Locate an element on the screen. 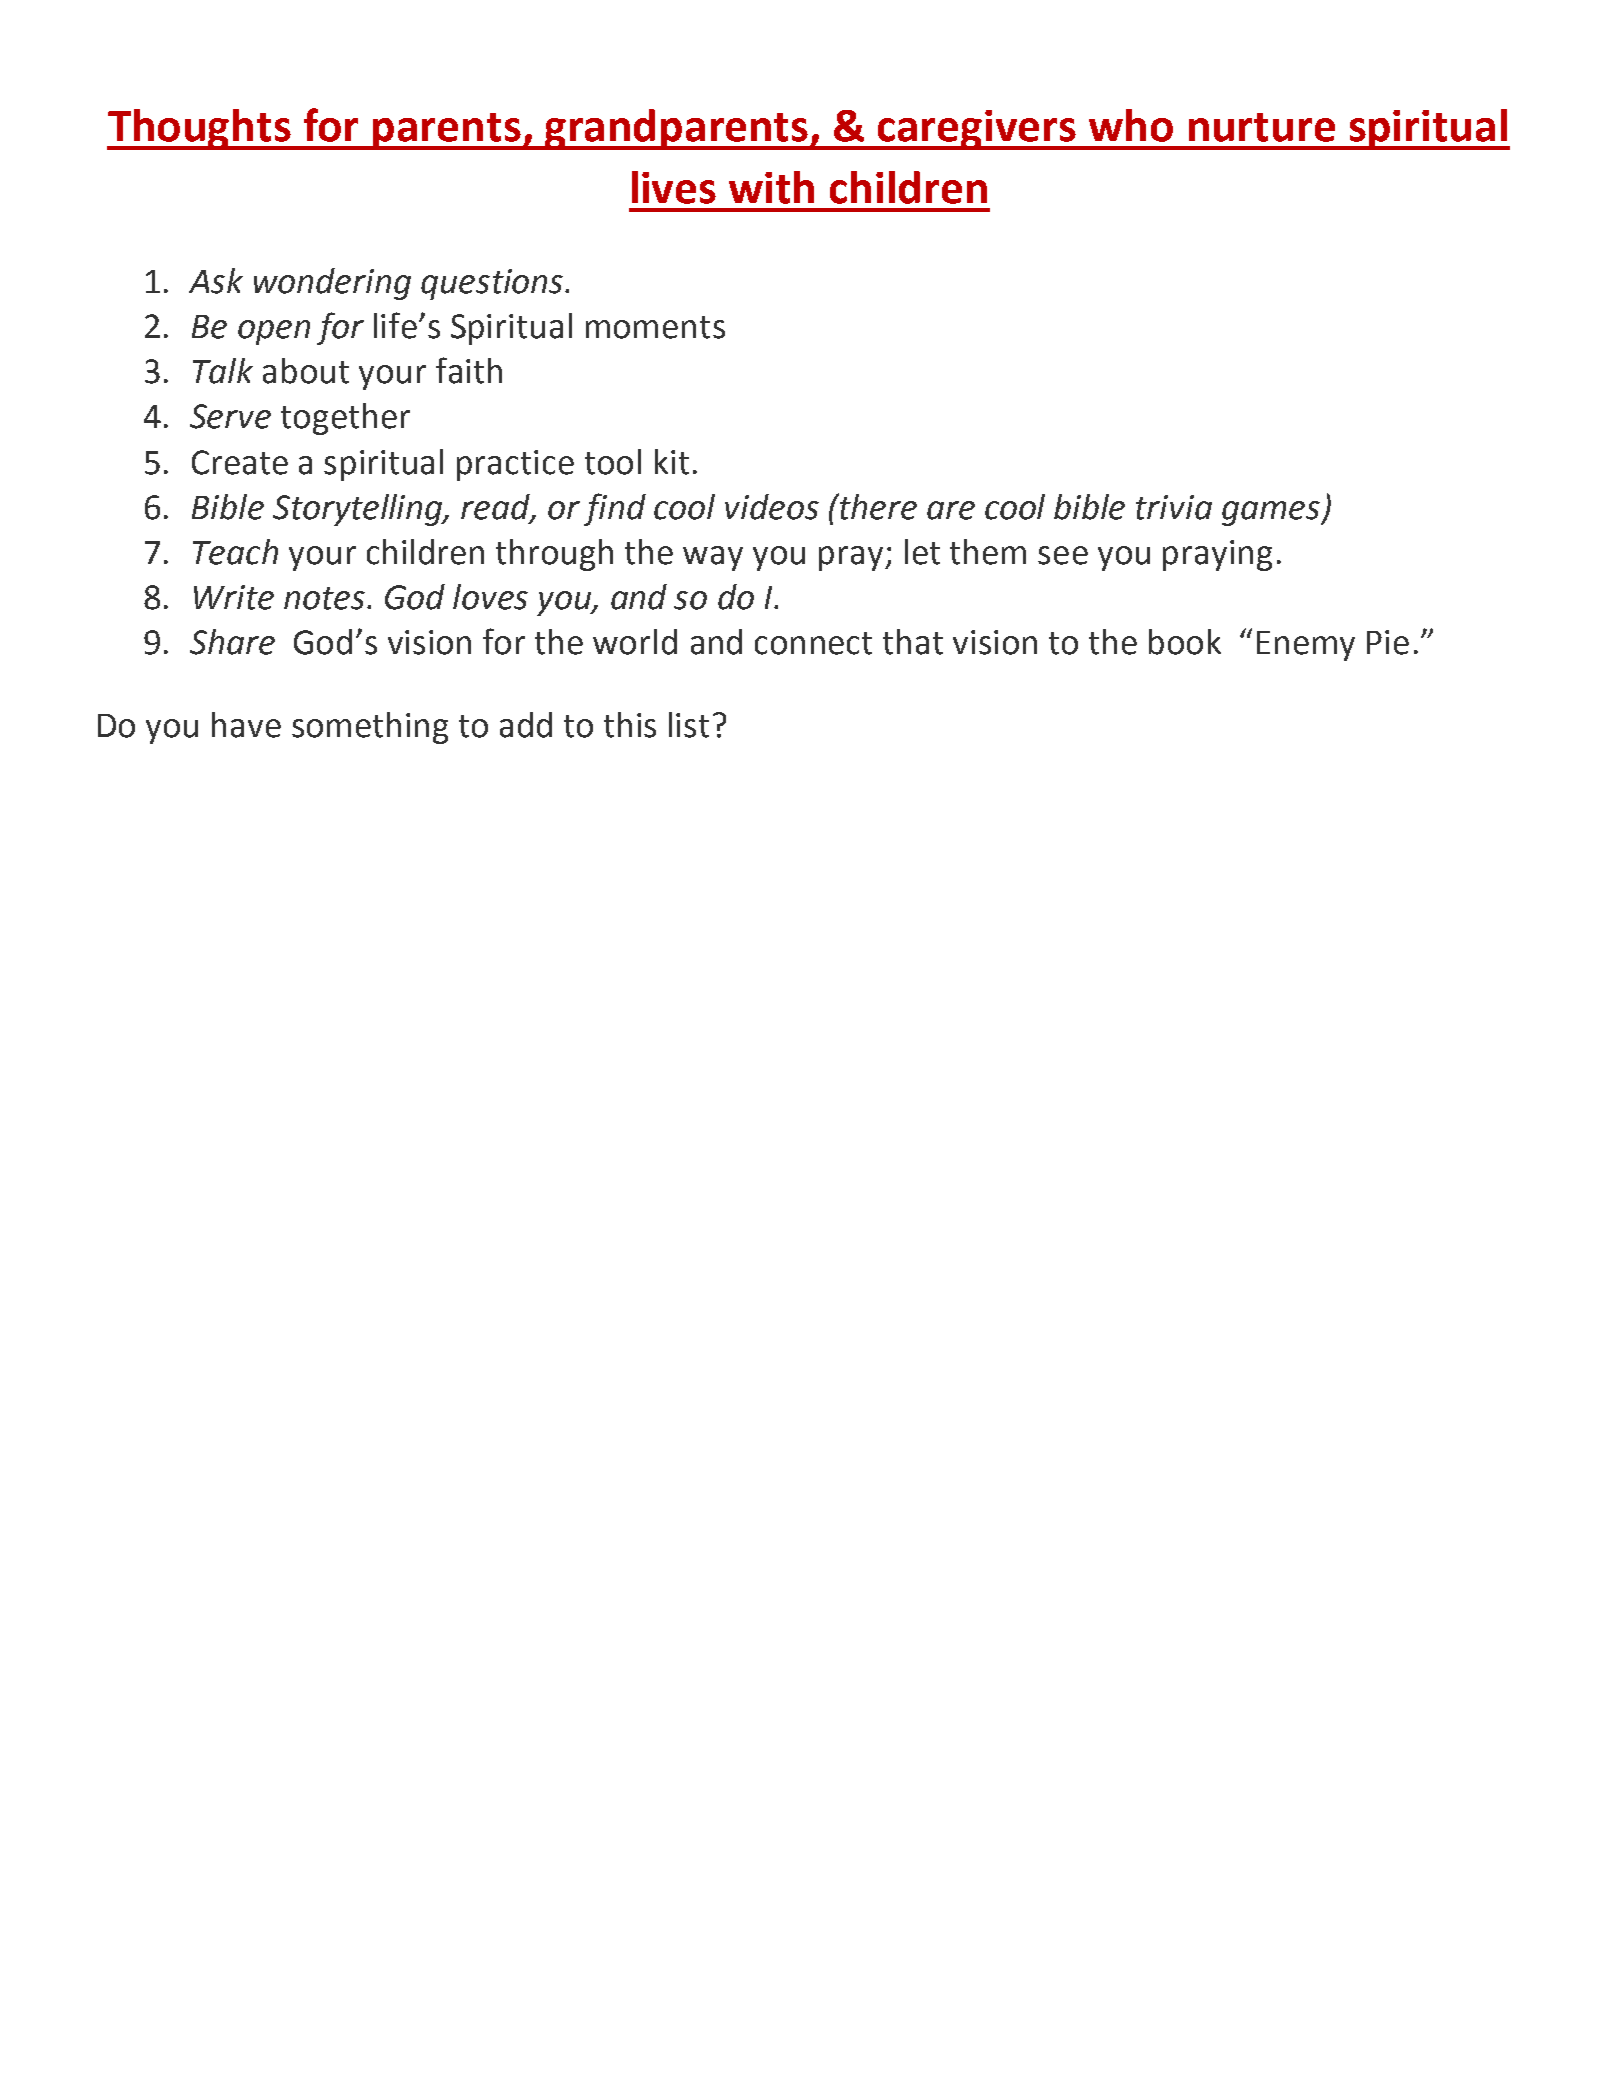 The height and width of the screenshot is (2094, 1618). Enemy is located at coordinates (1306, 646).
